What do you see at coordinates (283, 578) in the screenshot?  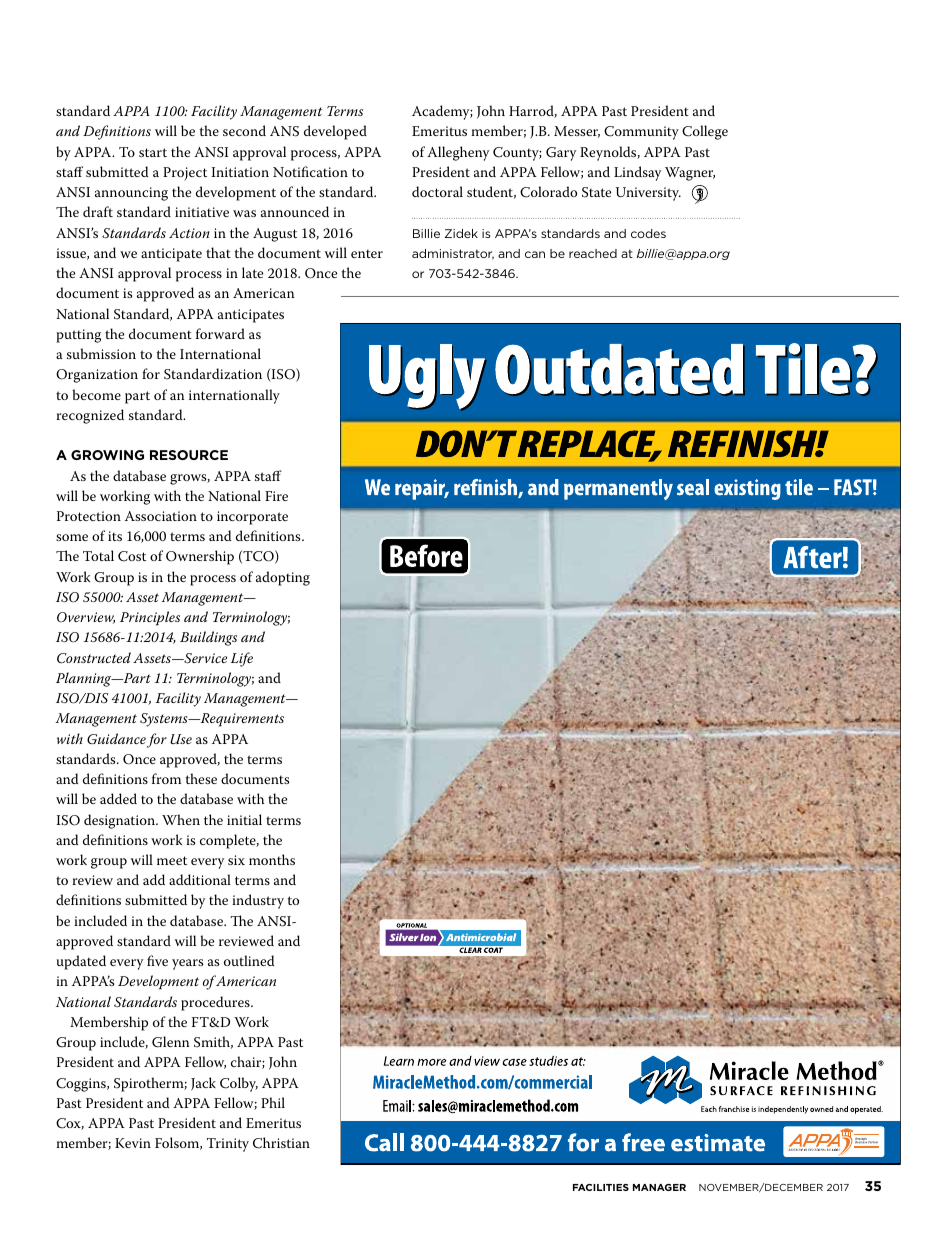 I see `adopting` at bounding box center [283, 578].
